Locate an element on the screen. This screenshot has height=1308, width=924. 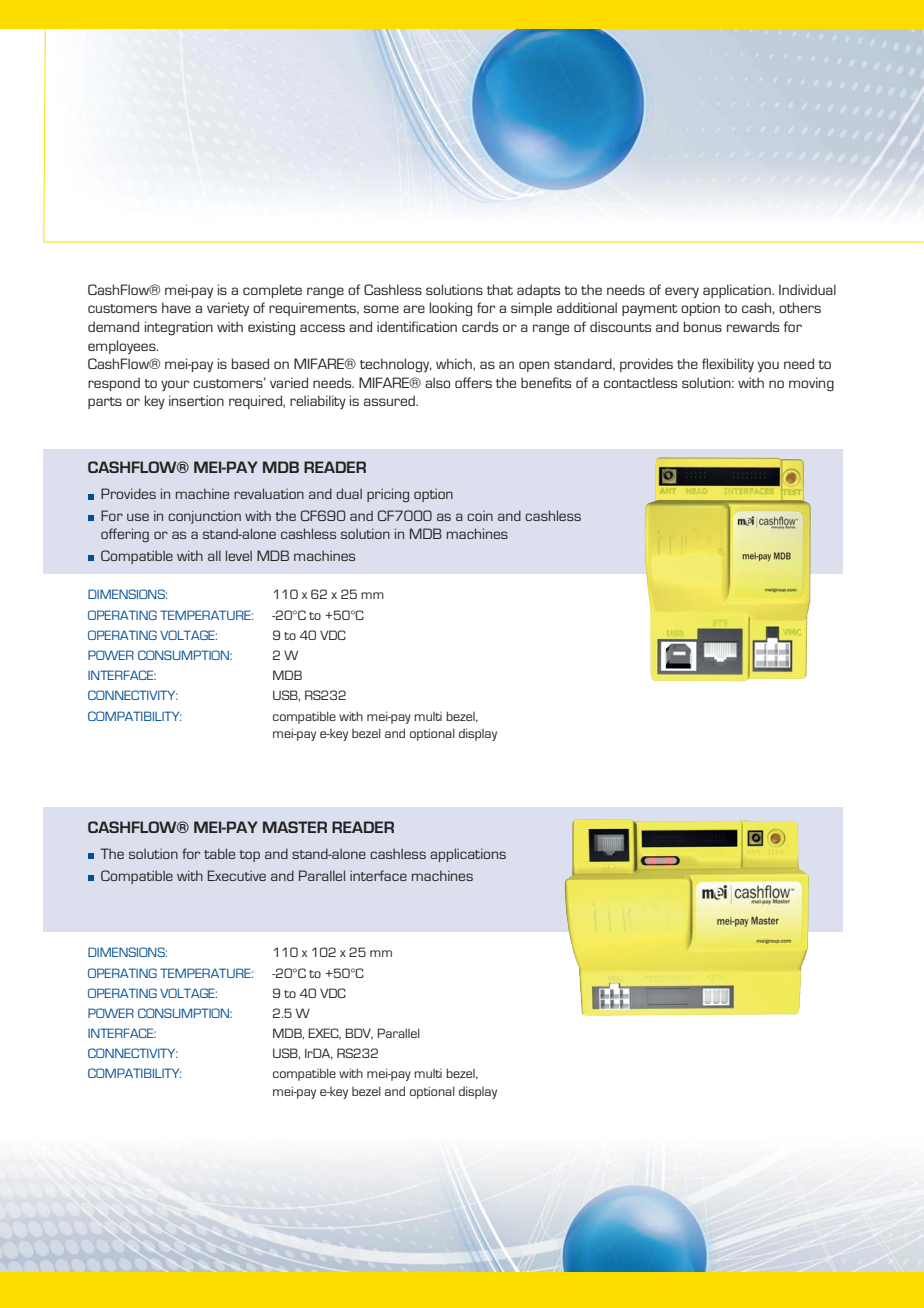
revaluation is located at coordinates (269, 493).
